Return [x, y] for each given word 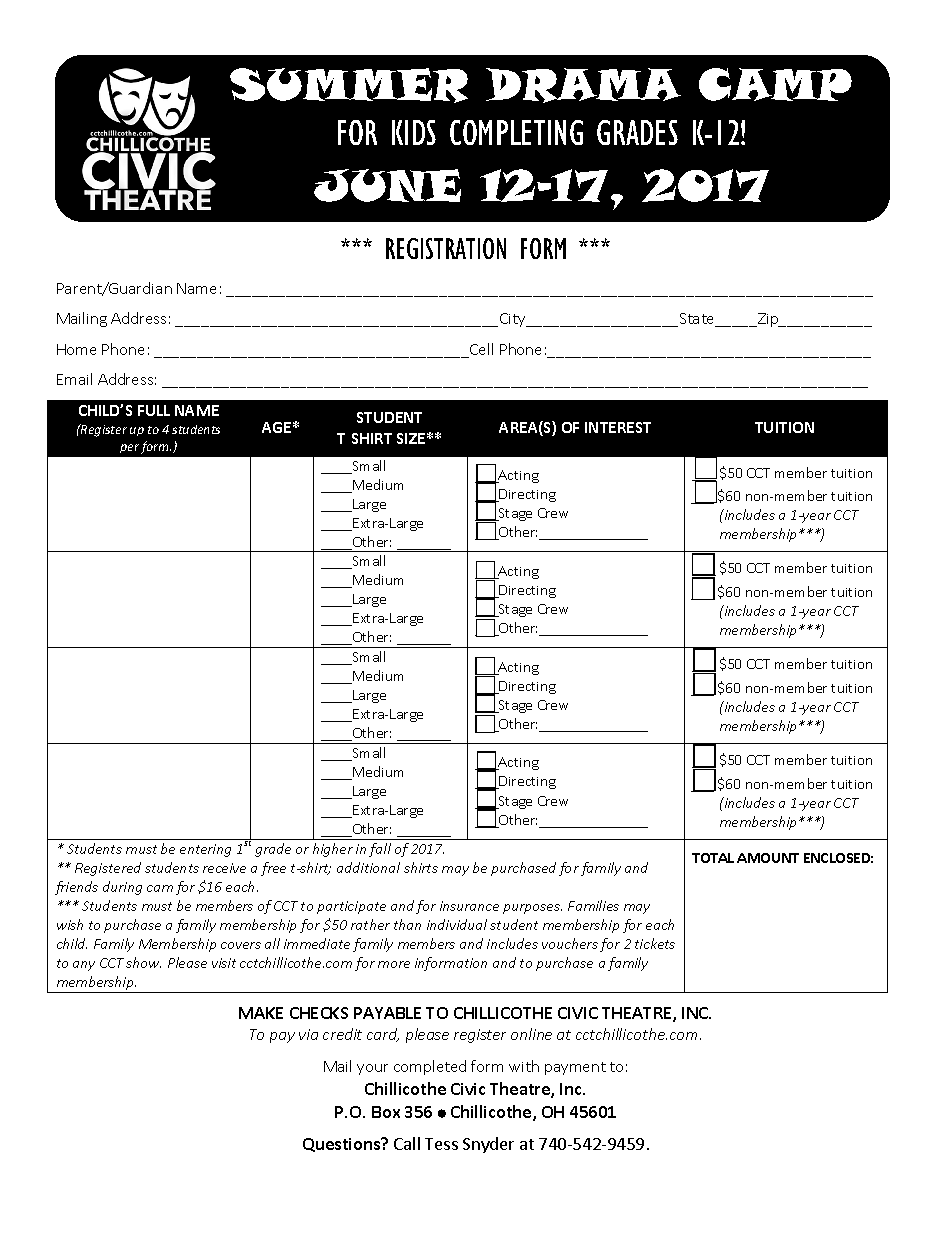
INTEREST [618, 427]
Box [386, 1112]
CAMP [775, 84]
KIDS [414, 132]
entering [205, 850]
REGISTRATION [446, 248]
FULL [154, 410]
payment [575, 1068]
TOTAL [713, 858]
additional [368, 867]
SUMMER [349, 85]
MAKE [261, 1013]
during [122, 888]
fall [380, 850]
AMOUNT [768, 858]
